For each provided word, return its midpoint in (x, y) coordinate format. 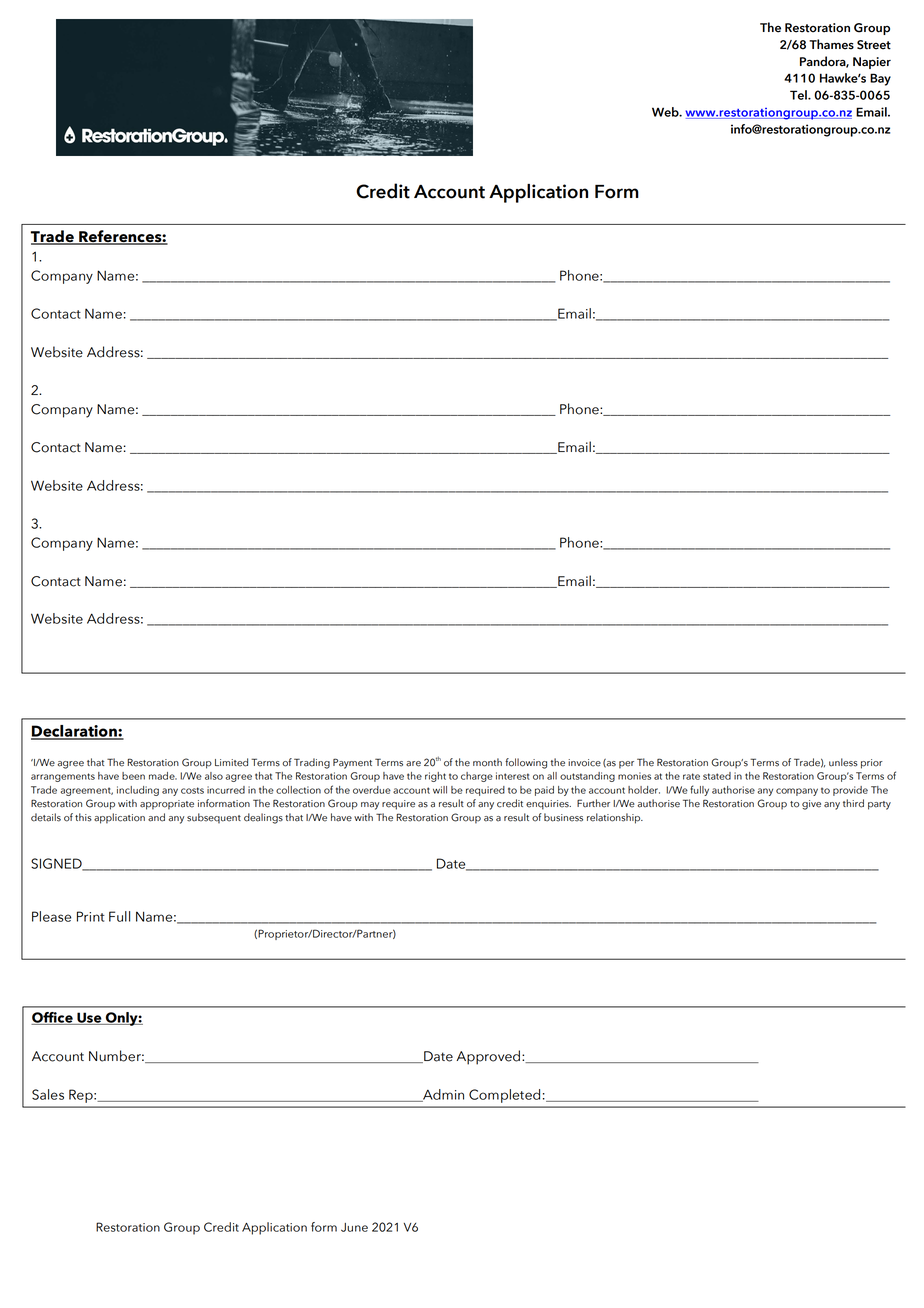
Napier (872, 63)
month (487, 762)
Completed (504, 1096)
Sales (48, 1094)
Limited (231, 762)
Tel (799, 95)
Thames (831, 44)
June (354, 1227)
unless (843, 762)
